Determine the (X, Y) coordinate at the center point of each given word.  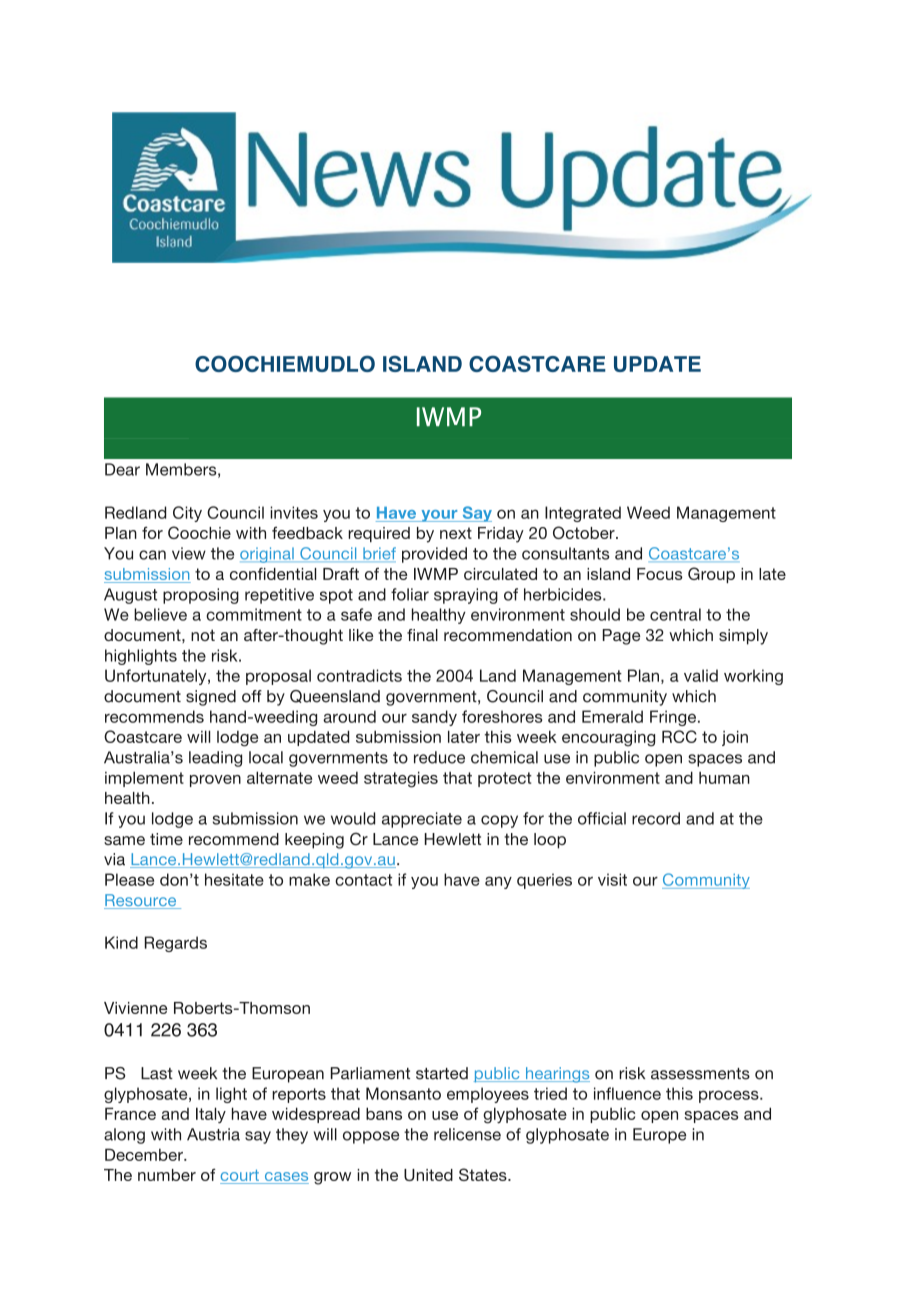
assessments (700, 1074)
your (439, 516)
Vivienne (135, 1008)
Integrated (583, 514)
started (442, 1073)
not (203, 635)
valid (701, 675)
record (656, 818)
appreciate (422, 820)
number (167, 1175)
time (166, 839)
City (187, 514)
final (422, 635)
